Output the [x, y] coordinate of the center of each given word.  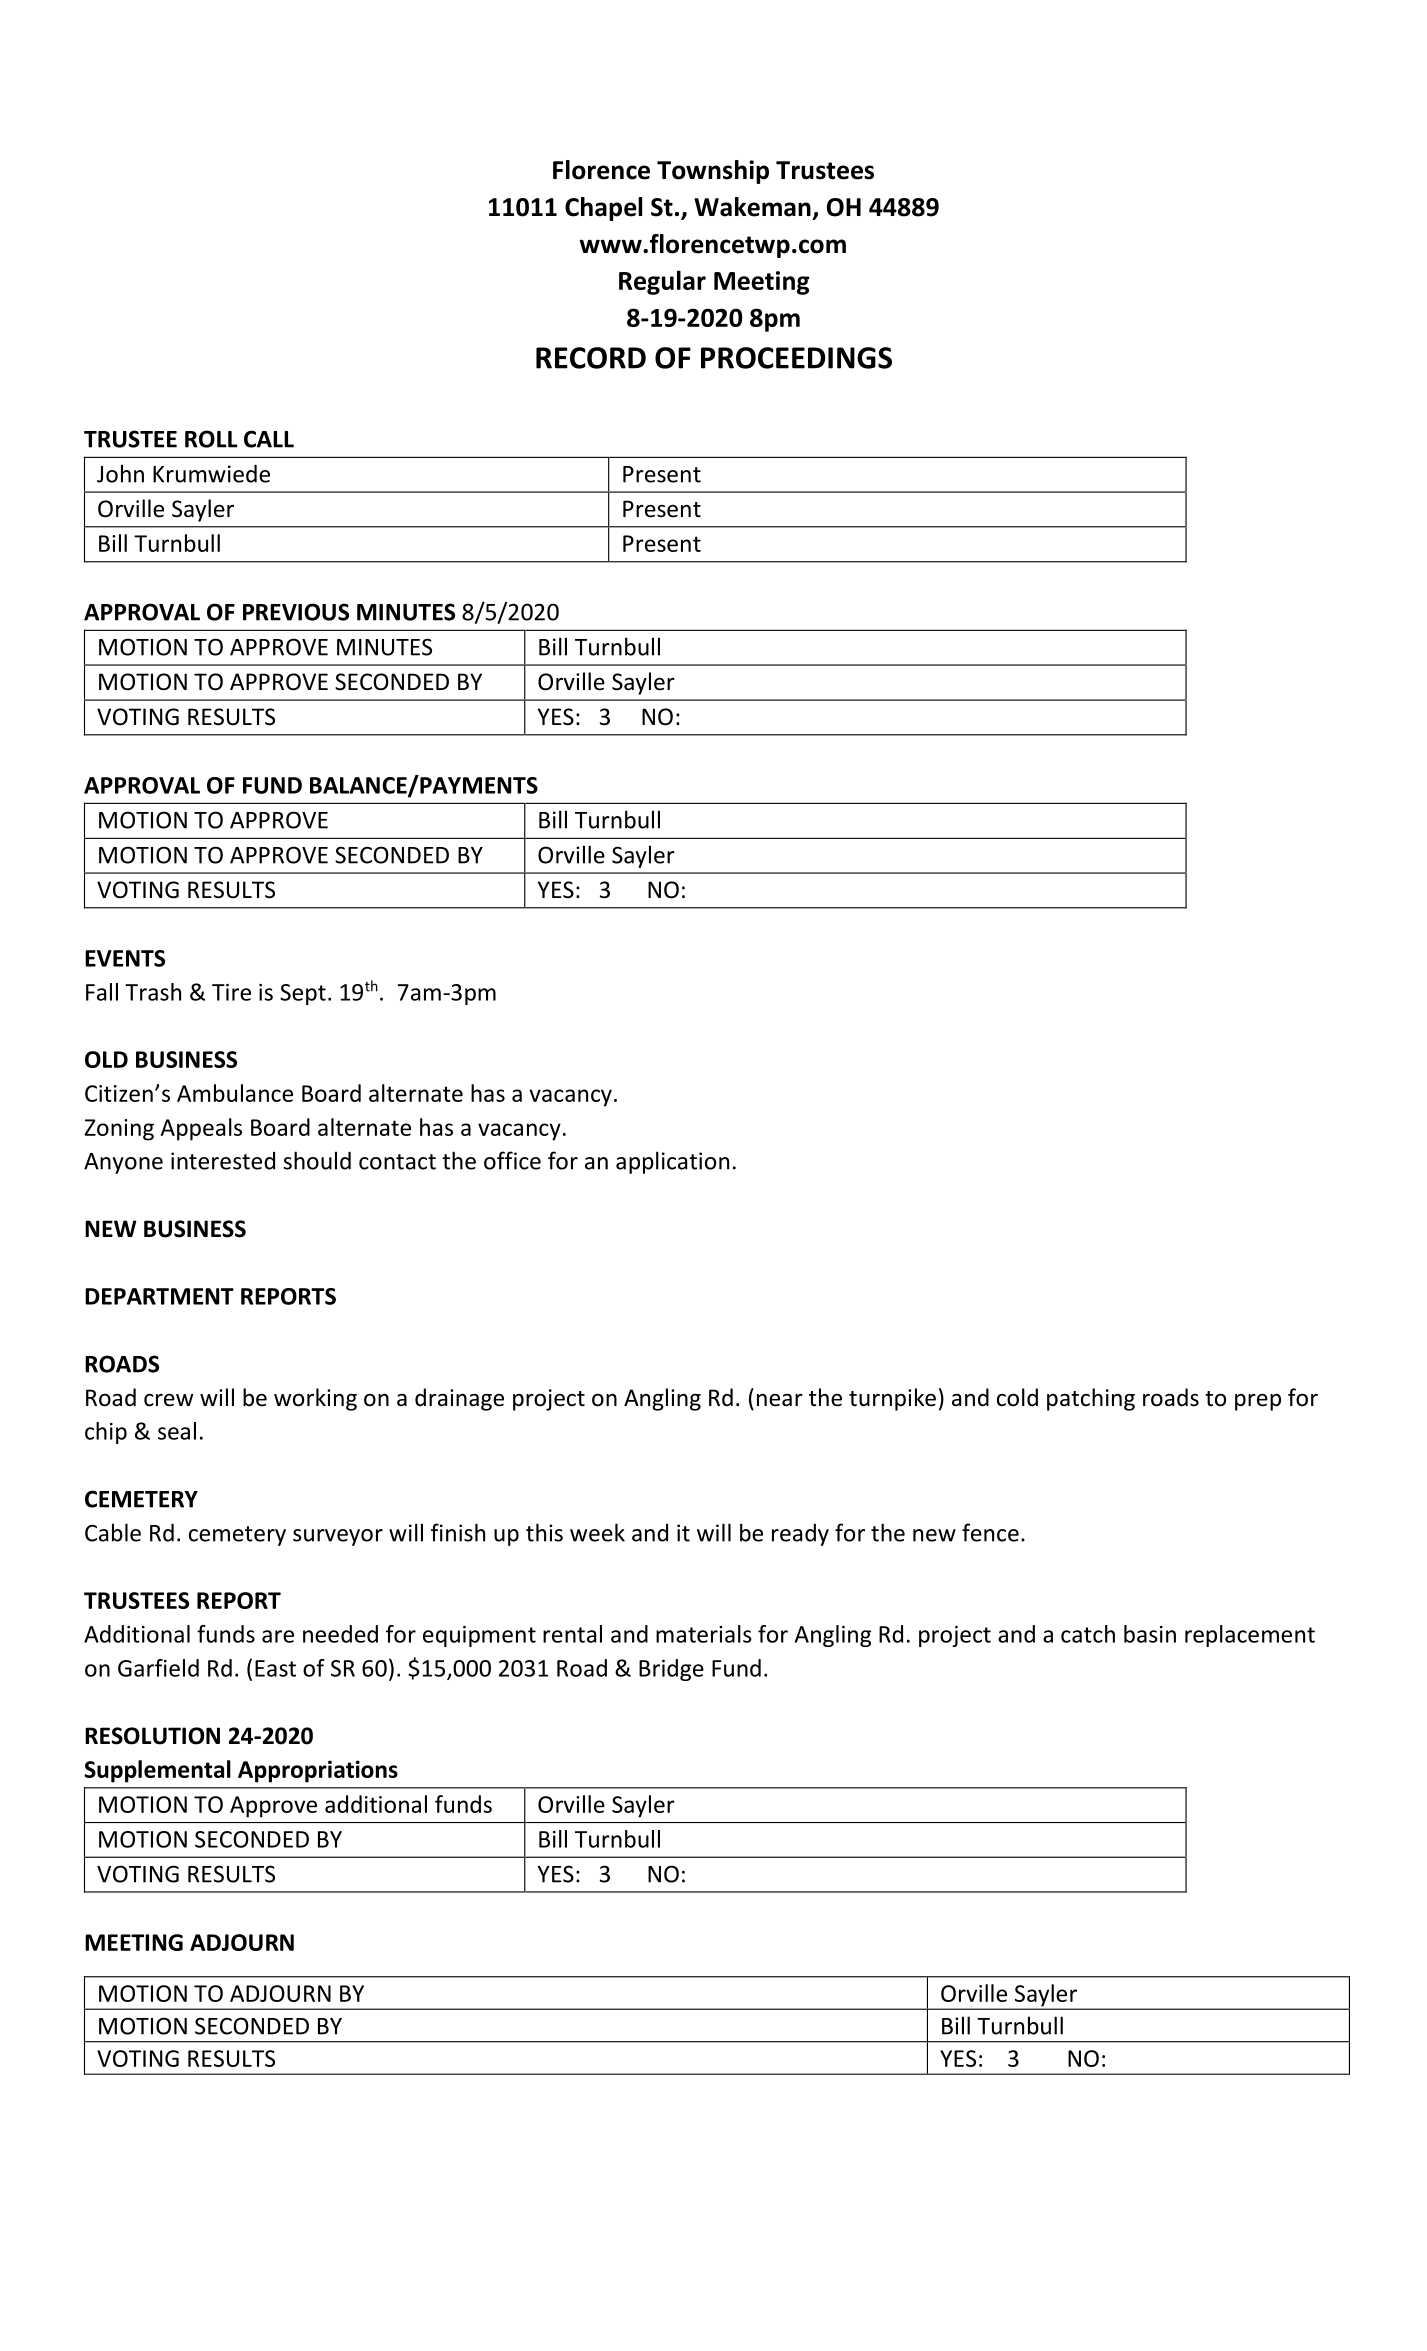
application [672, 1162]
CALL [269, 439]
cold [1017, 1397]
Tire [231, 992]
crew [168, 1400]
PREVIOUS [296, 612]
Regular [662, 282]
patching [1091, 1399]
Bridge [671, 1670]
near [780, 1400]
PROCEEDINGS [796, 358]
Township [713, 172]
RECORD [591, 358]
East [275, 1668]
